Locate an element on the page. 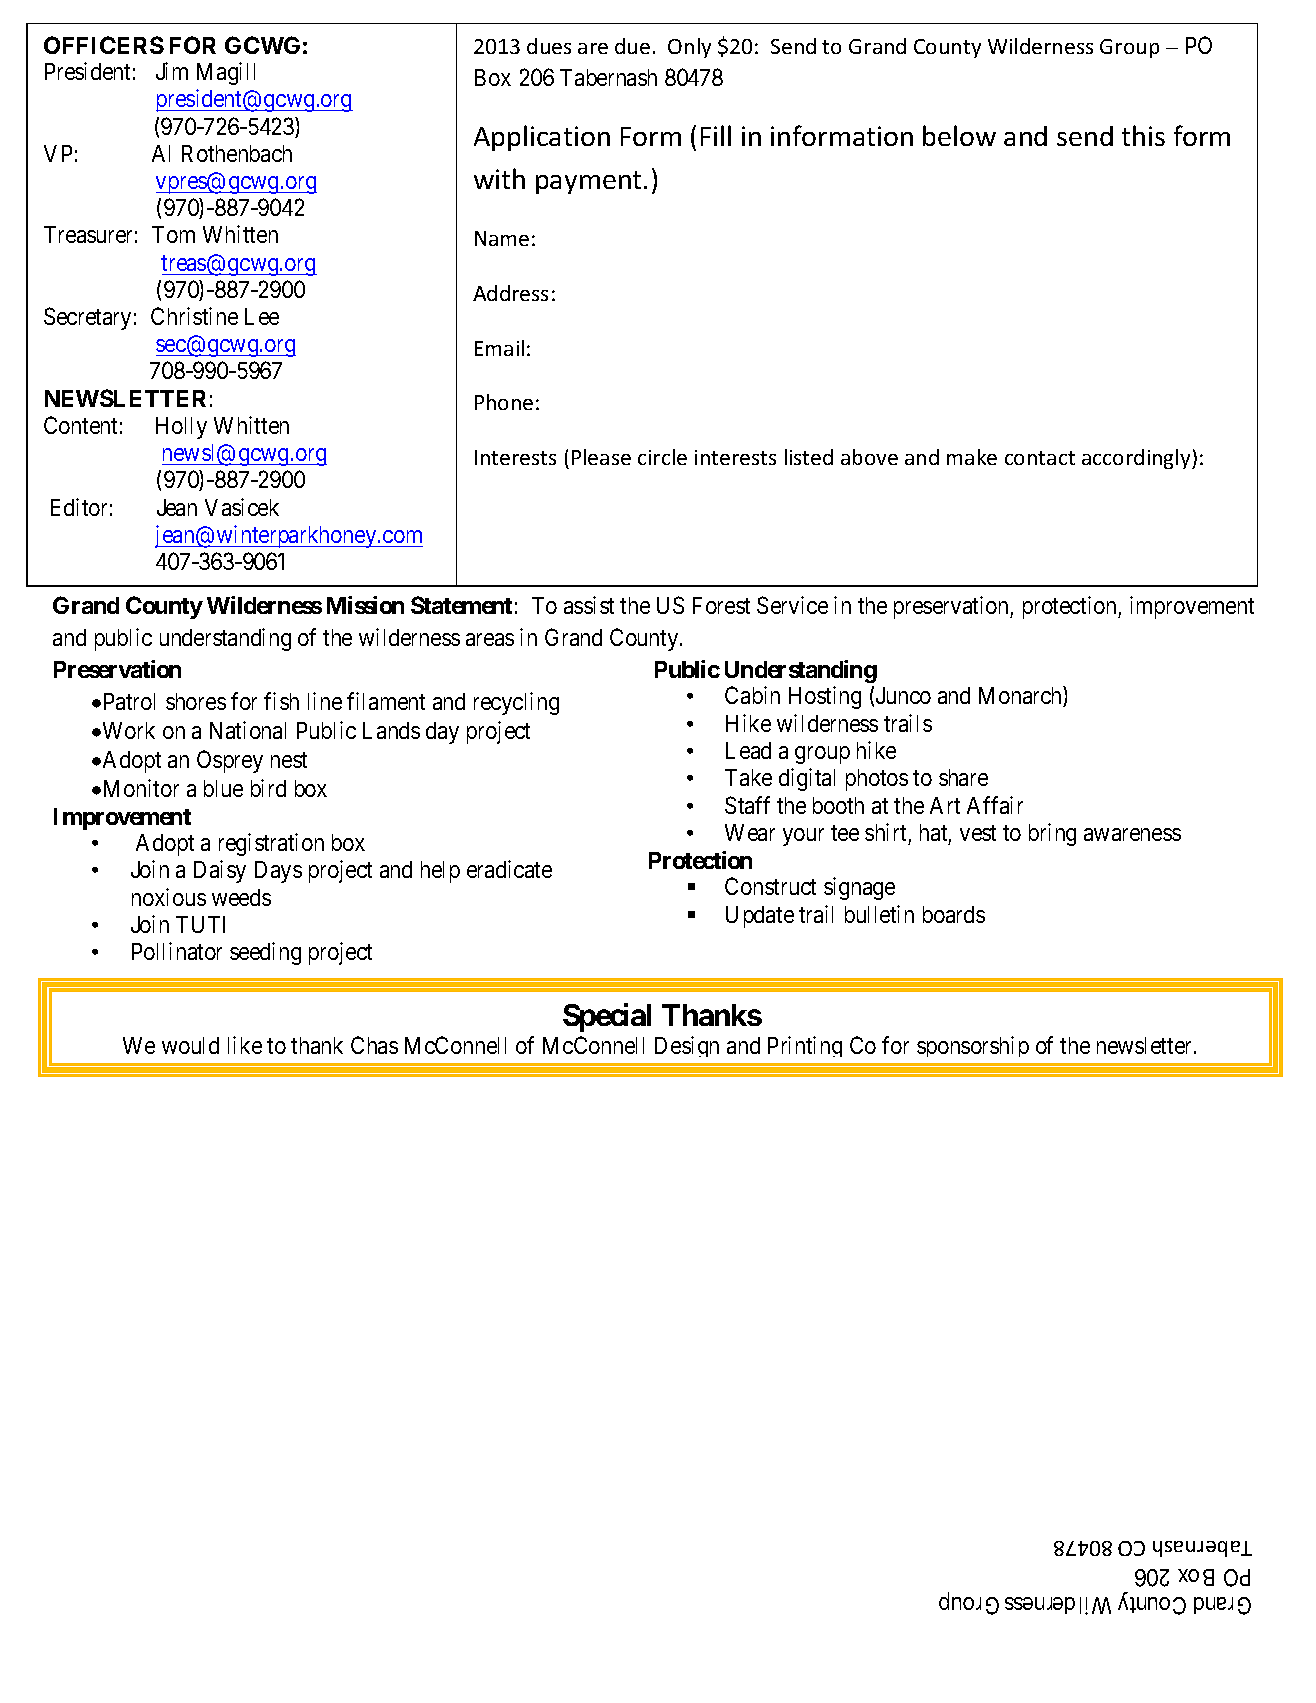 This image has height=1703, width=1316. below is located at coordinates (959, 135).
